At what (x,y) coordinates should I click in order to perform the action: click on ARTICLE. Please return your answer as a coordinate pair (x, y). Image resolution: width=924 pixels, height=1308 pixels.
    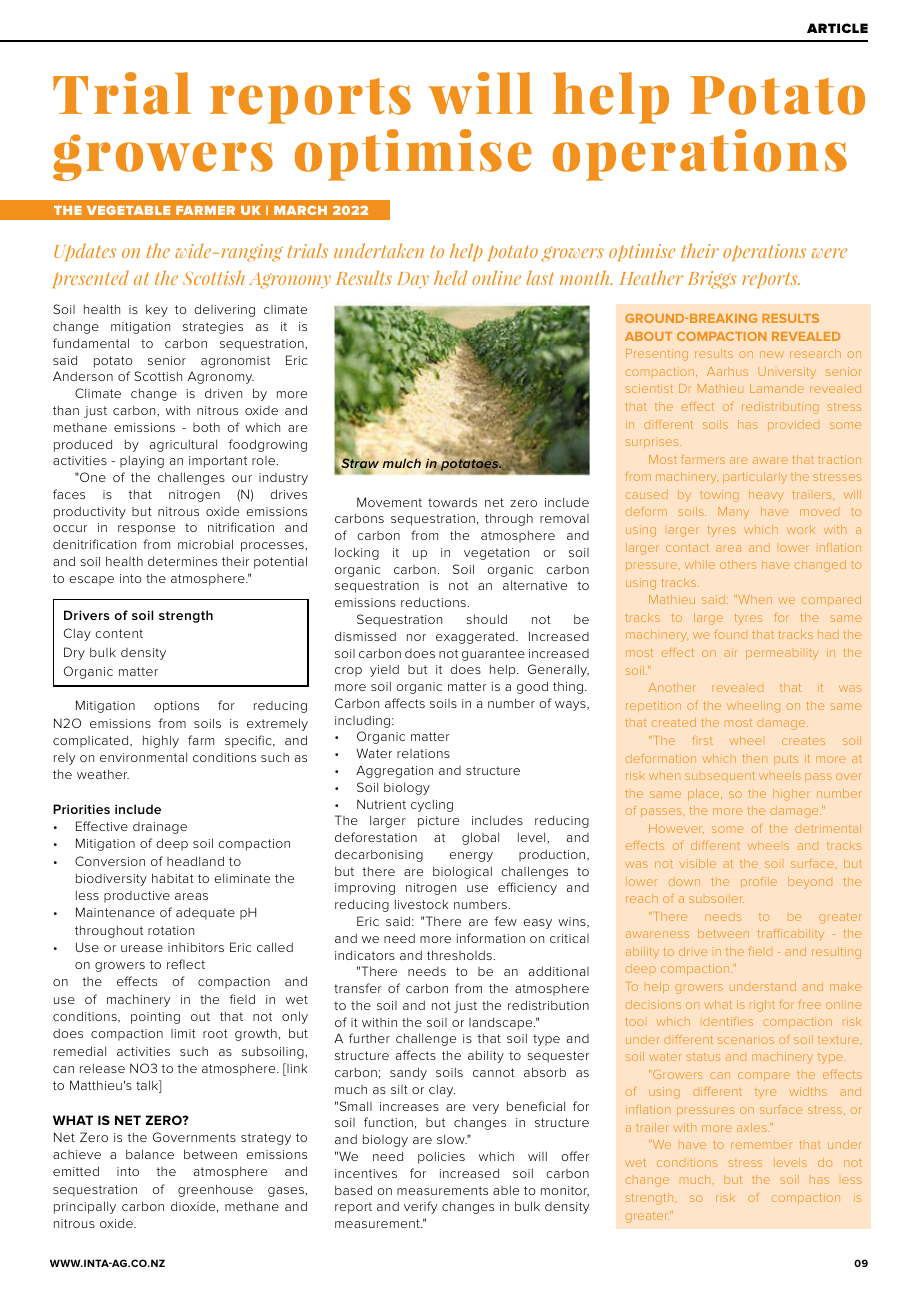
    Looking at the image, I should click on (837, 28).
